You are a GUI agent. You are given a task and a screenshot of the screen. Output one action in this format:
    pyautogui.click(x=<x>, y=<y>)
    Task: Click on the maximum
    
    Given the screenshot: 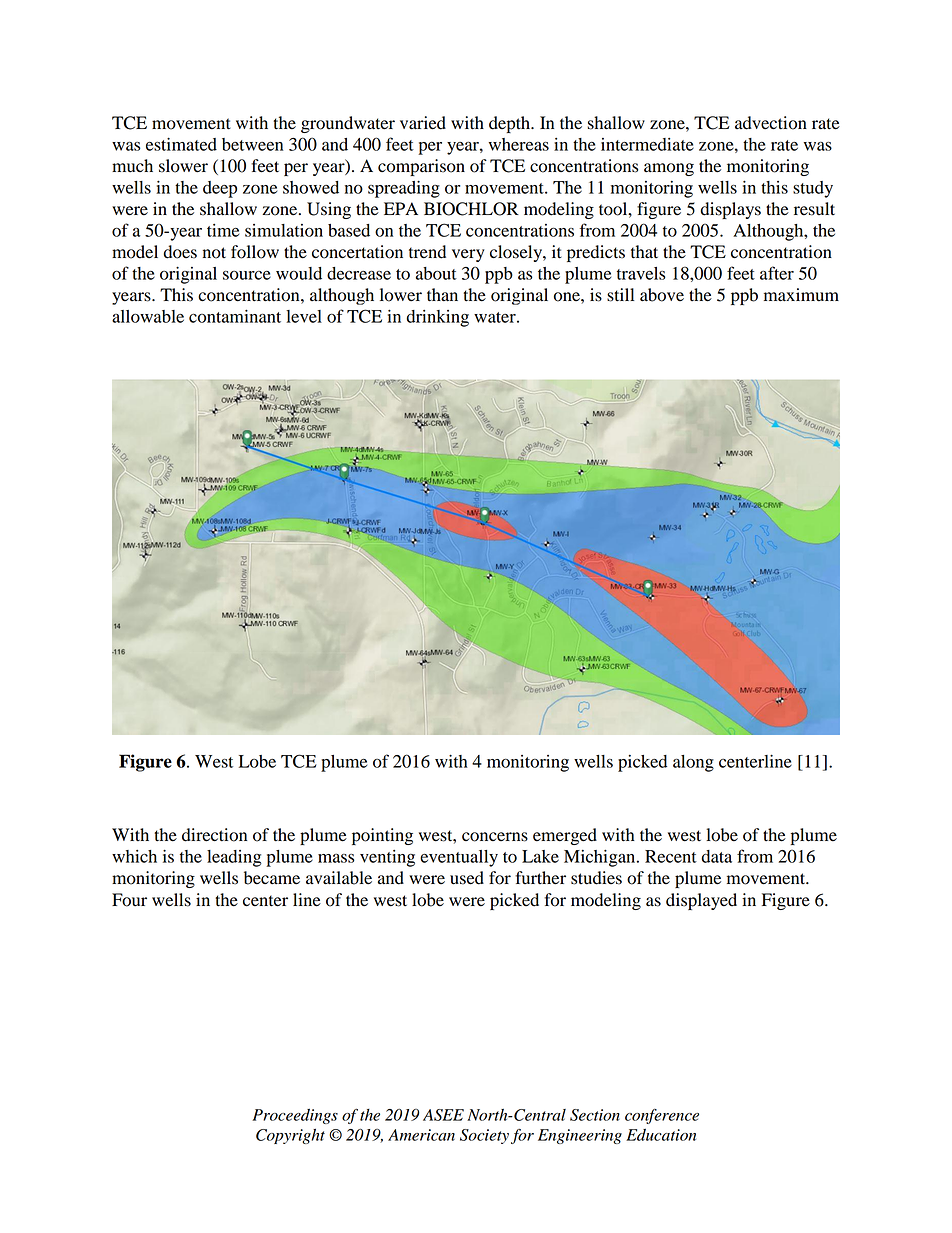 What is the action you would take?
    pyautogui.click(x=801, y=295)
